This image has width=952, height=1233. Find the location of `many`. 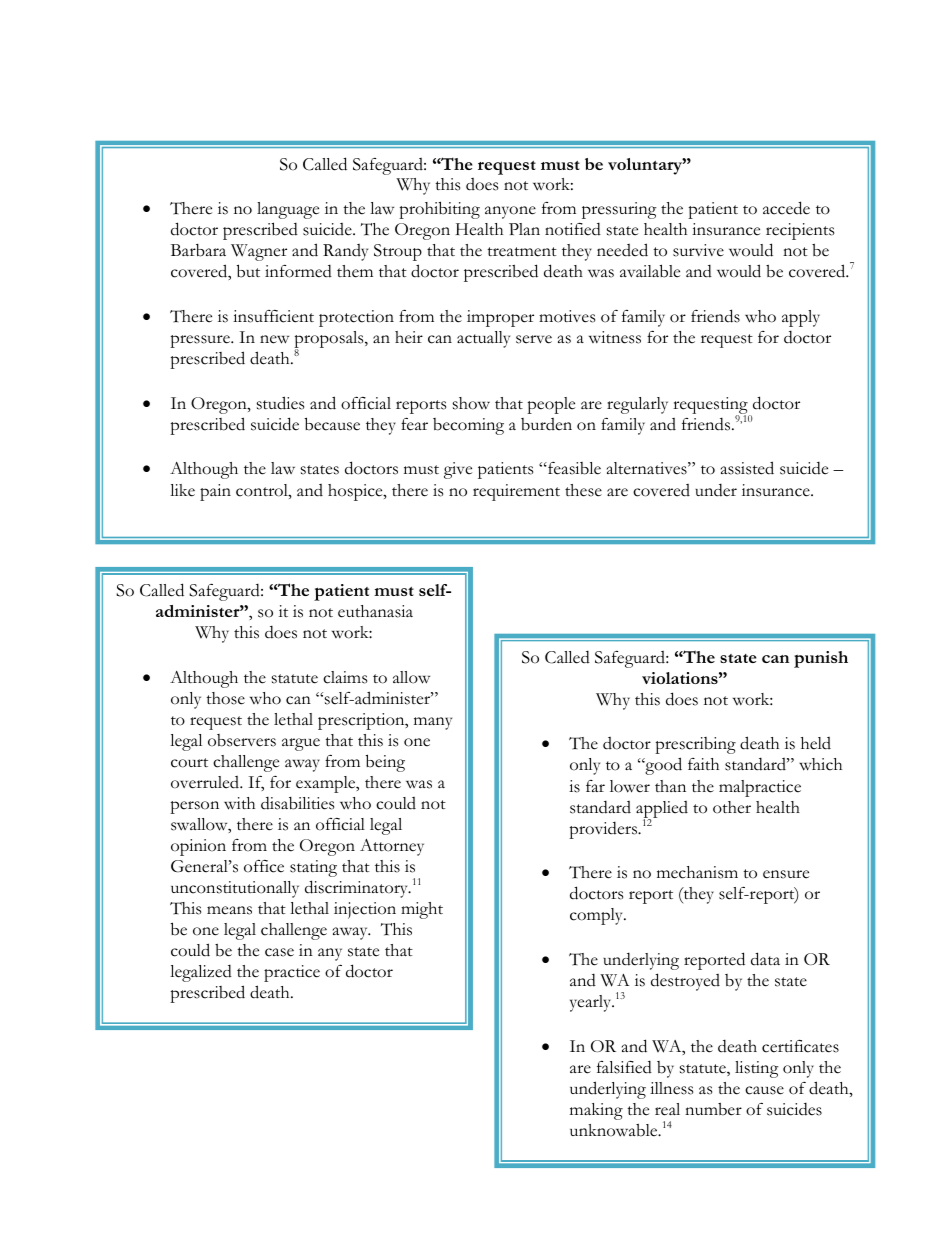

many is located at coordinates (433, 723).
